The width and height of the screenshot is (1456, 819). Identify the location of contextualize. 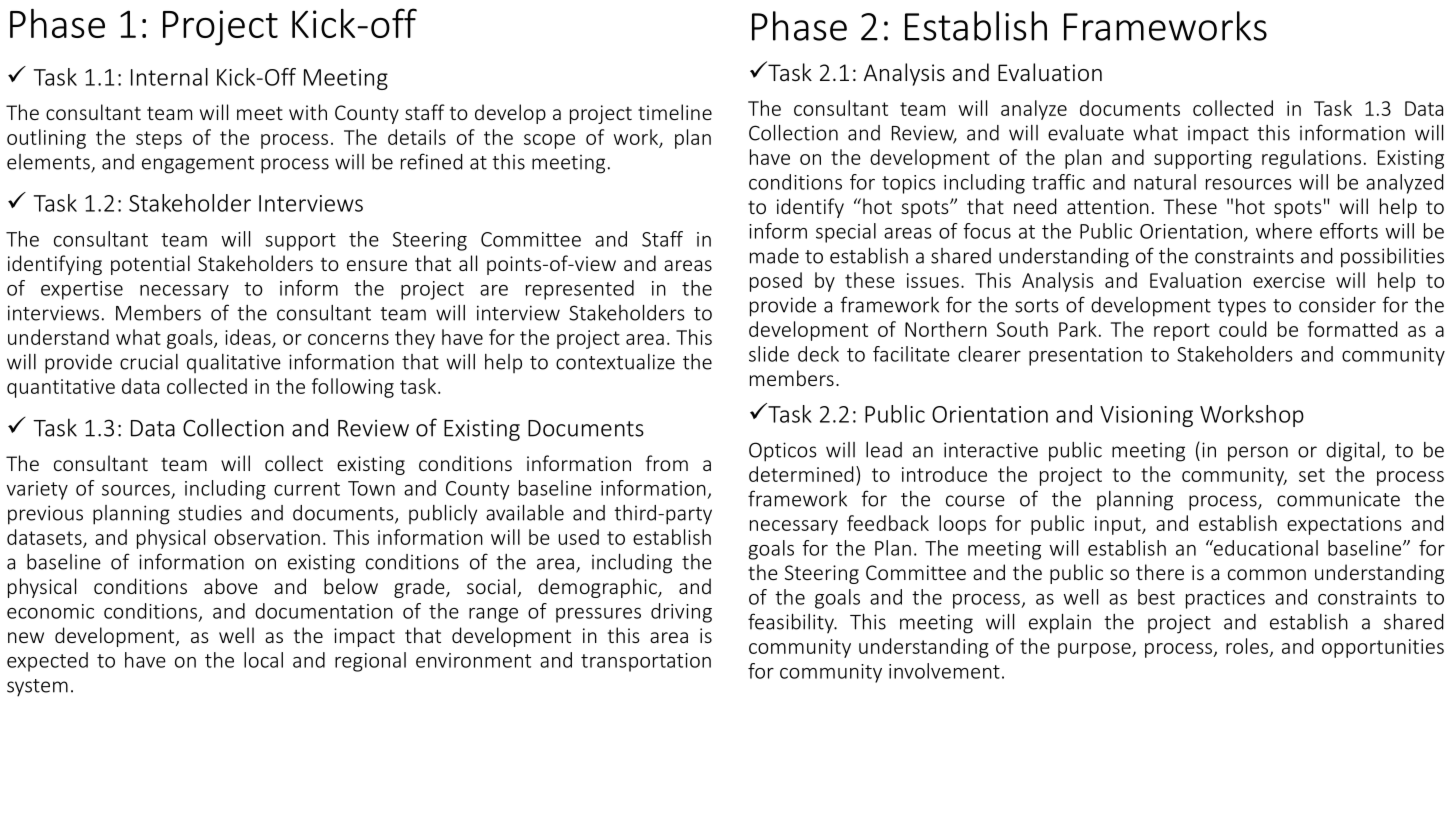
(615, 362).
